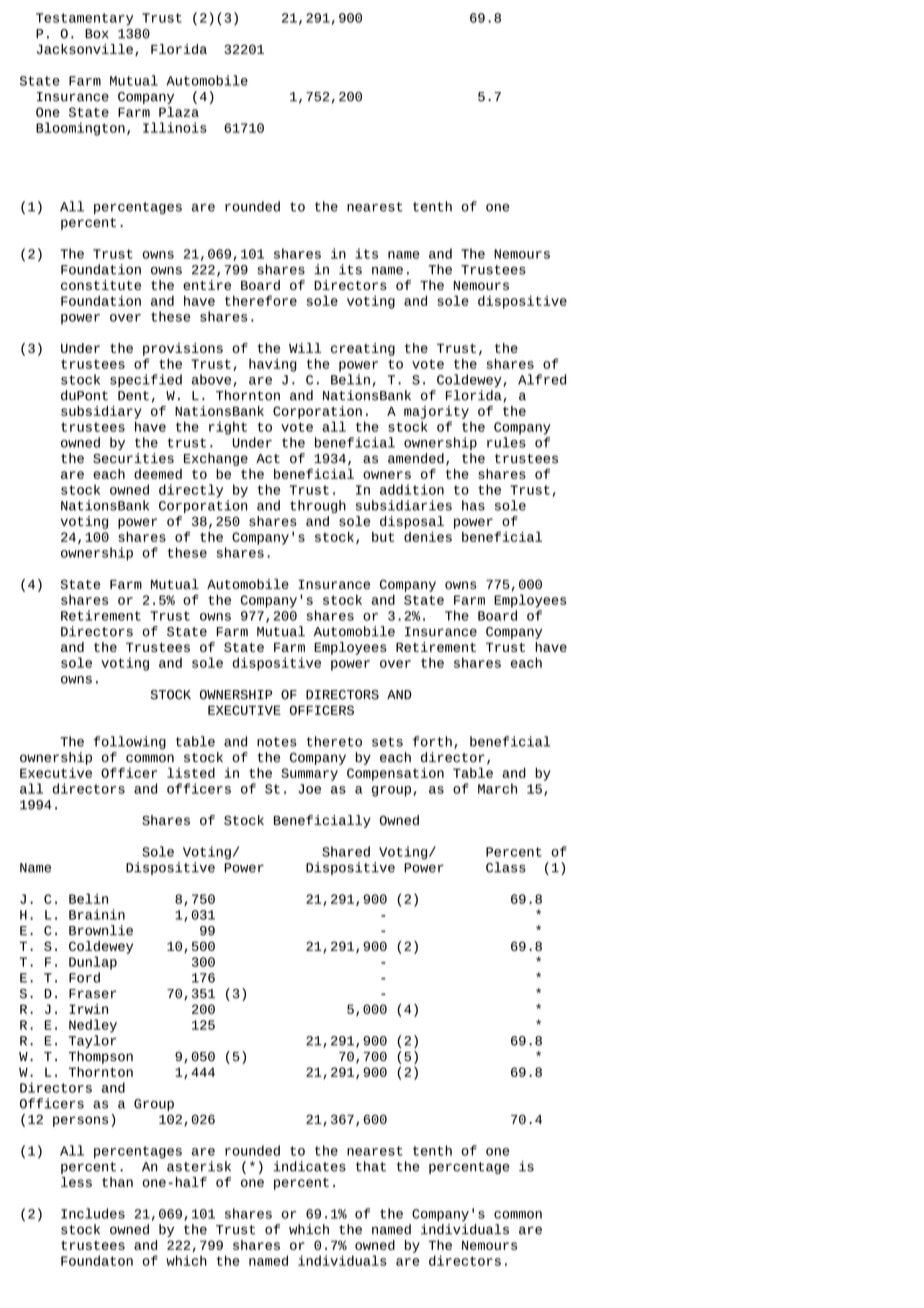  What do you see at coordinates (179, 112) in the screenshot?
I see `Plaza` at bounding box center [179, 112].
